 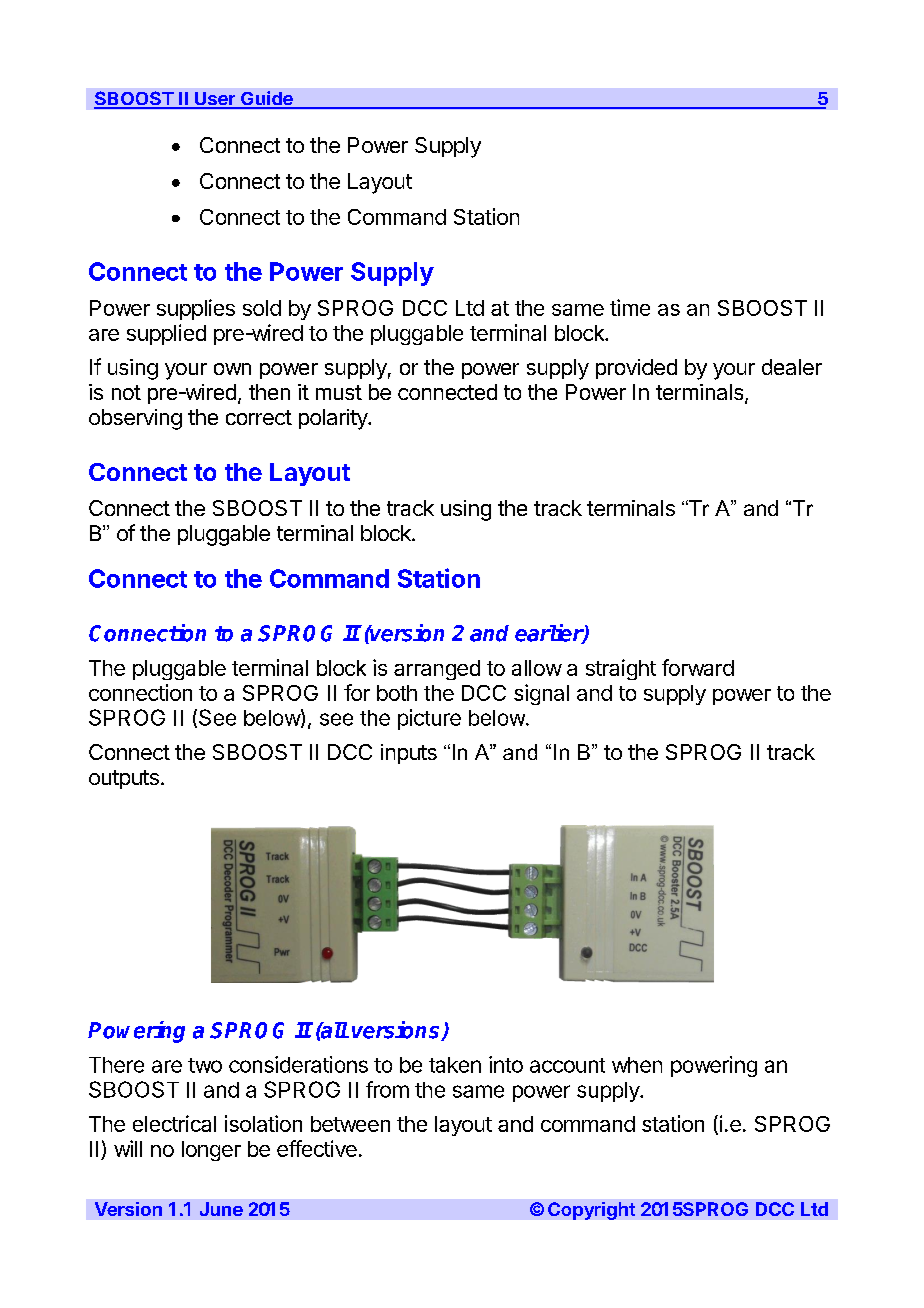 What do you see at coordinates (215, 100) in the document?
I see `User` at bounding box center [215, 100].
